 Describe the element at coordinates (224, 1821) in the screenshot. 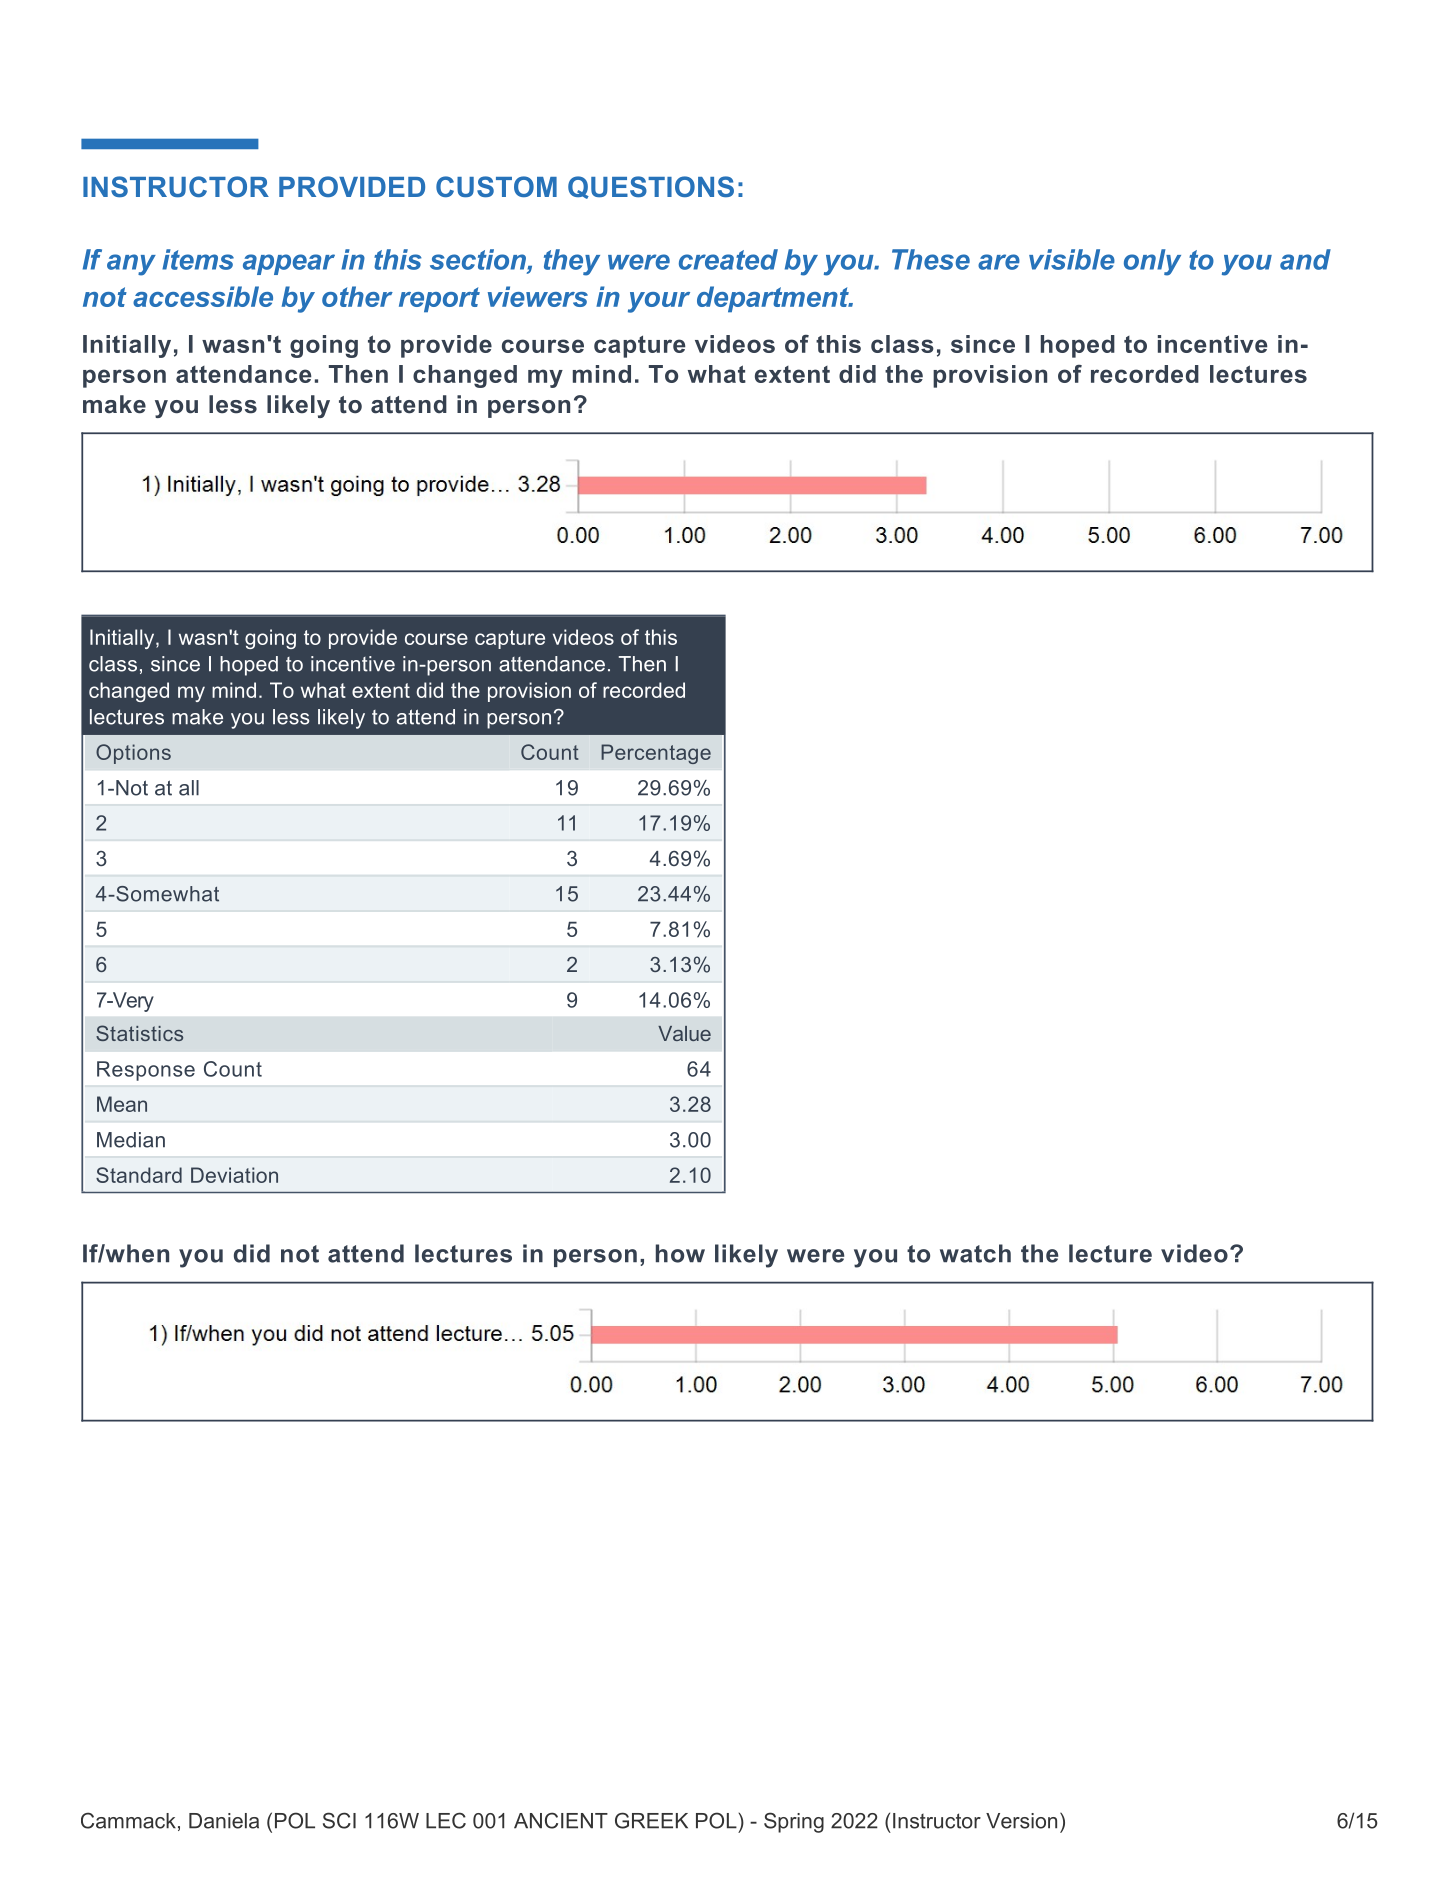

I see `Daniela` at that location.
